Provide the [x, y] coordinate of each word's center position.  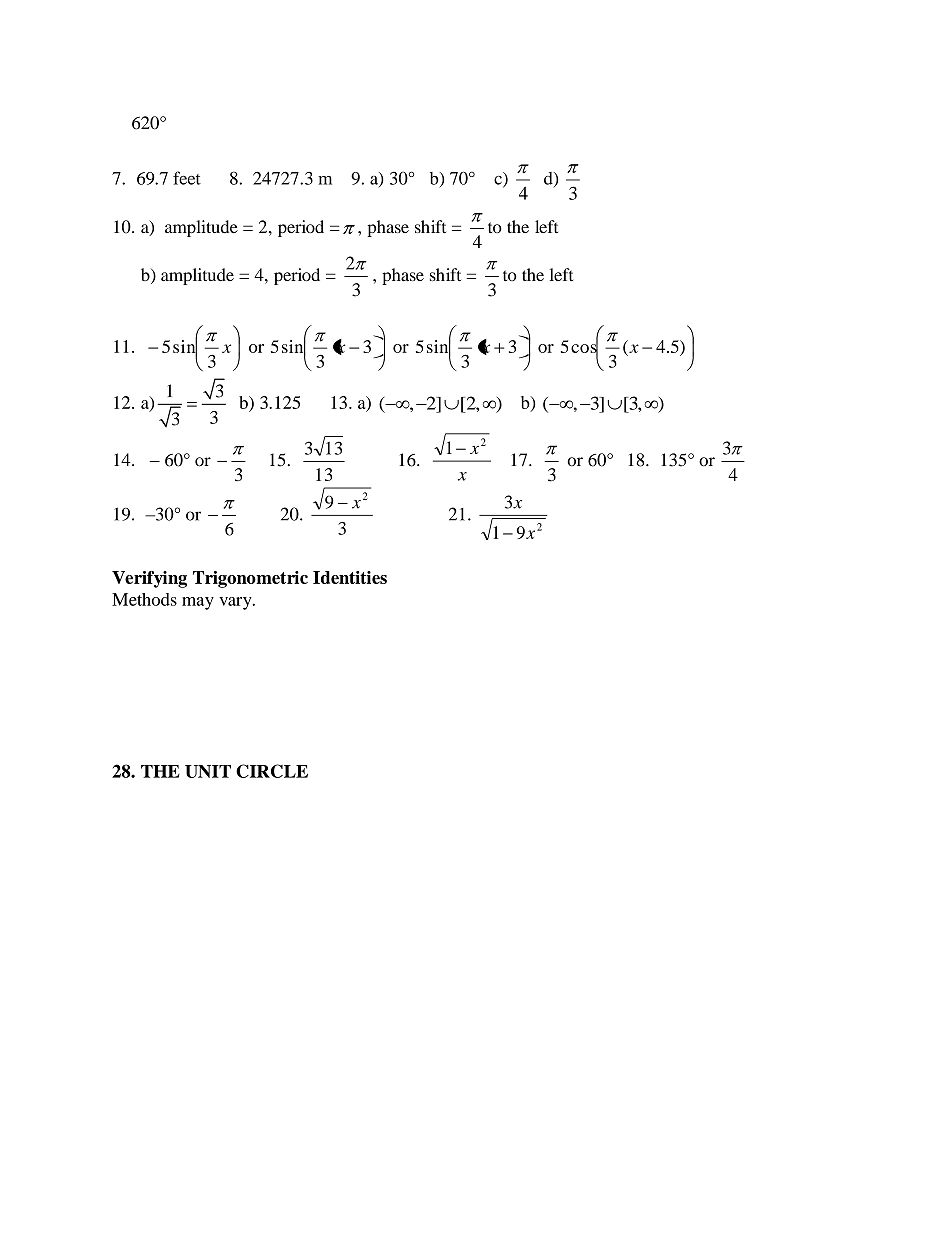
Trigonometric [250, 579]
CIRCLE [272, 771]
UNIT [208, 771]
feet [187, 178]
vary [236, 603]
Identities [350, 577]
